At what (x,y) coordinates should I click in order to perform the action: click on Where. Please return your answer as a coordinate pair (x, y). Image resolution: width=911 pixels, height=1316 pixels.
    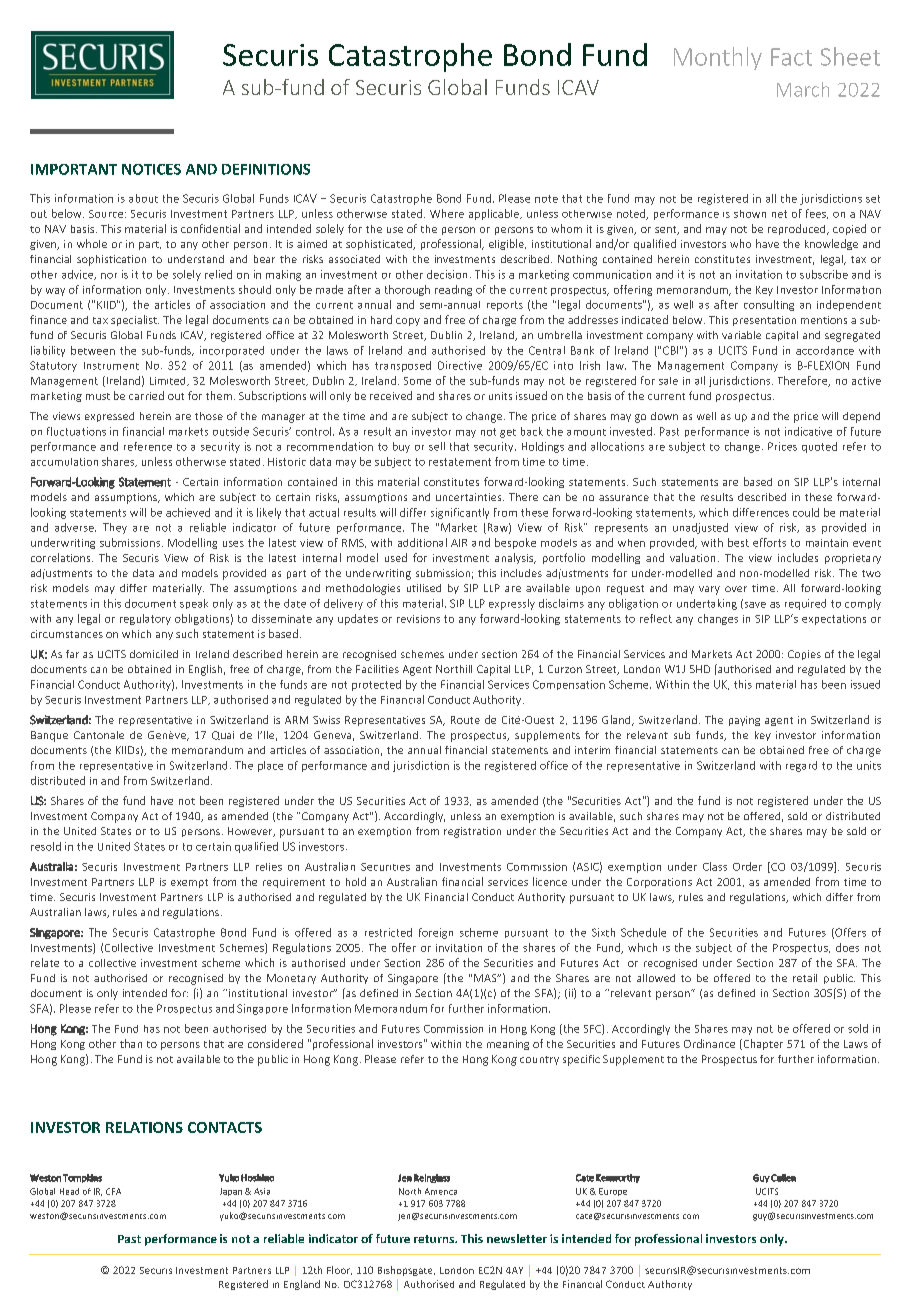
    Looking at the image, I should click on (447, 213).
